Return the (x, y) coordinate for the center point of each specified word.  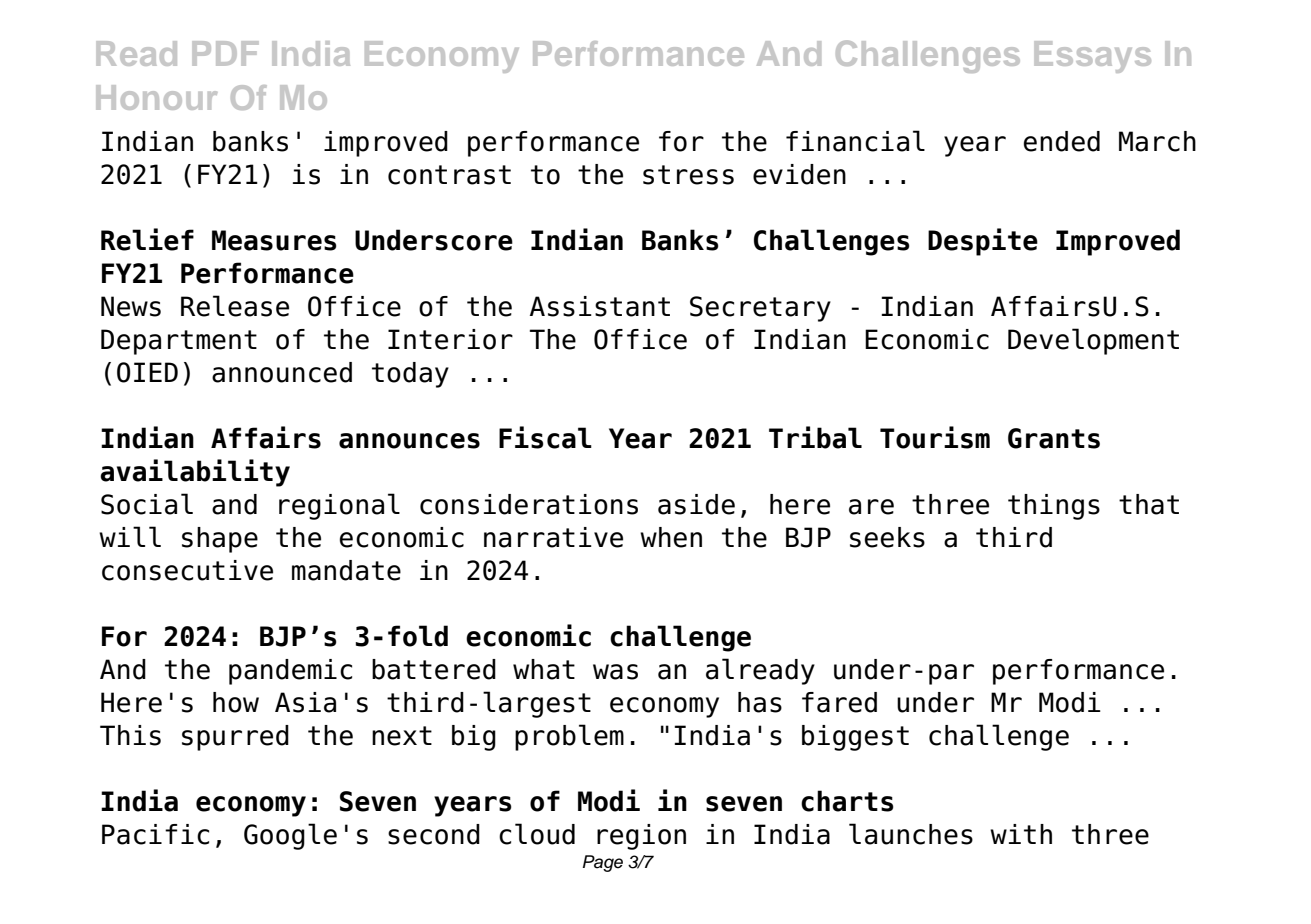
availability (195, 473)
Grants (1054, 438)
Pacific (155, 834)
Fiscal (545, 437)
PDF (225, 53)
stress (688, 175)
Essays (1092, 57)
